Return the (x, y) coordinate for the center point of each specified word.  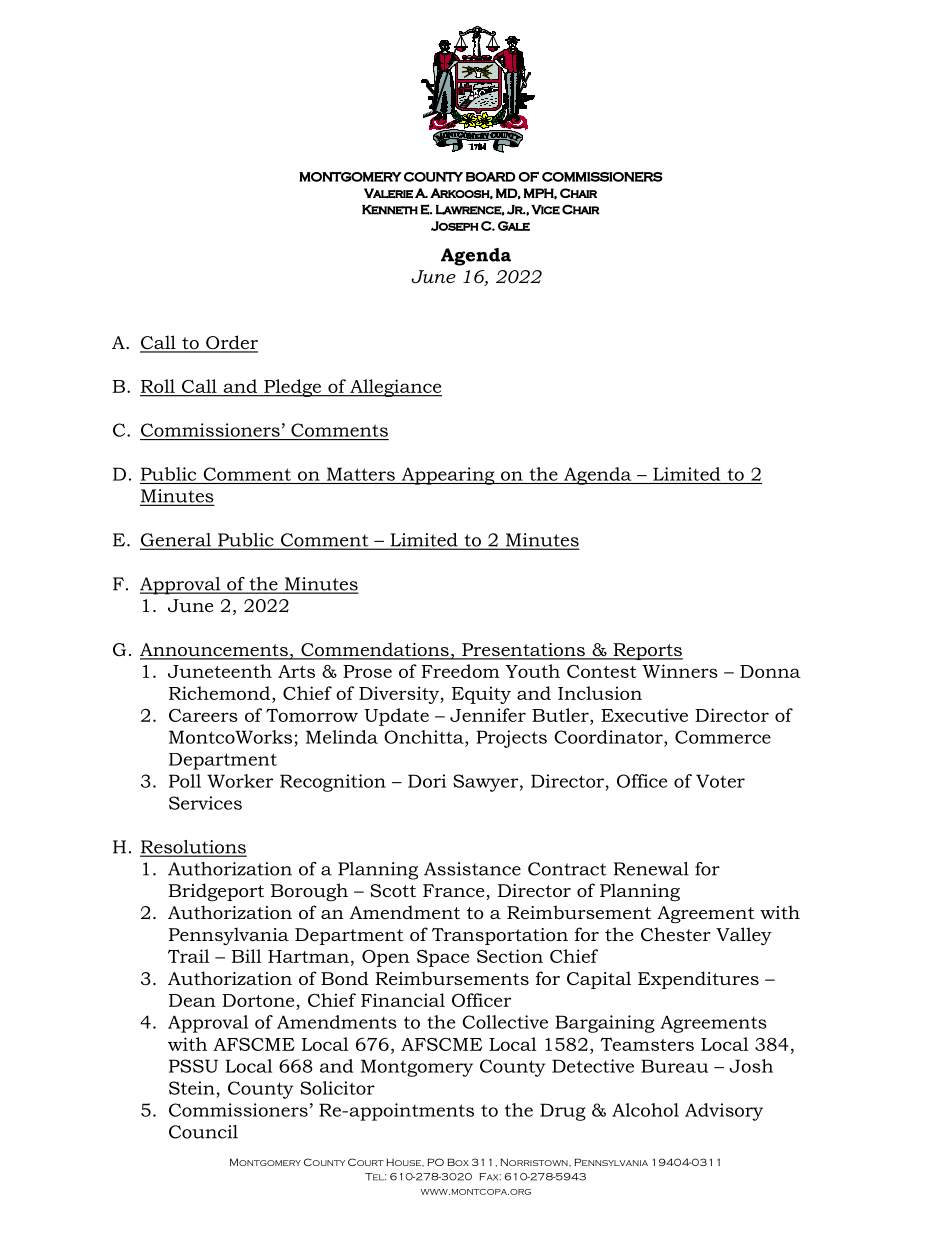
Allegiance (395, 388)
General (176, 541)
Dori (427, 781)
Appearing (448, 476)
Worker (240, 781)
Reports (647, 651)
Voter (720, 781)
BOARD (490, 177)
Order (231, 343)
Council (203, 1132)
